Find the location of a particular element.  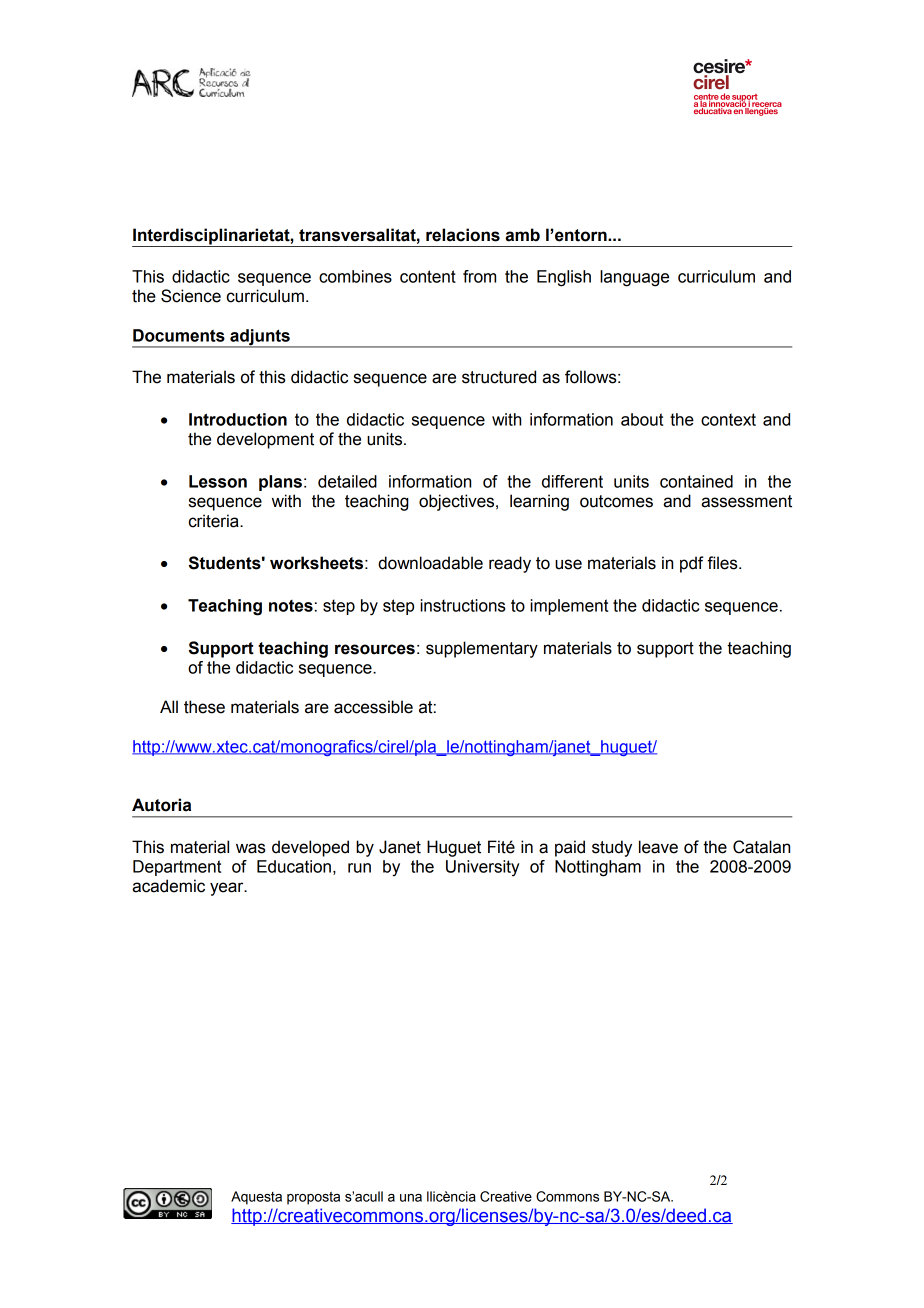

University is located at coordinates (482, 868).
